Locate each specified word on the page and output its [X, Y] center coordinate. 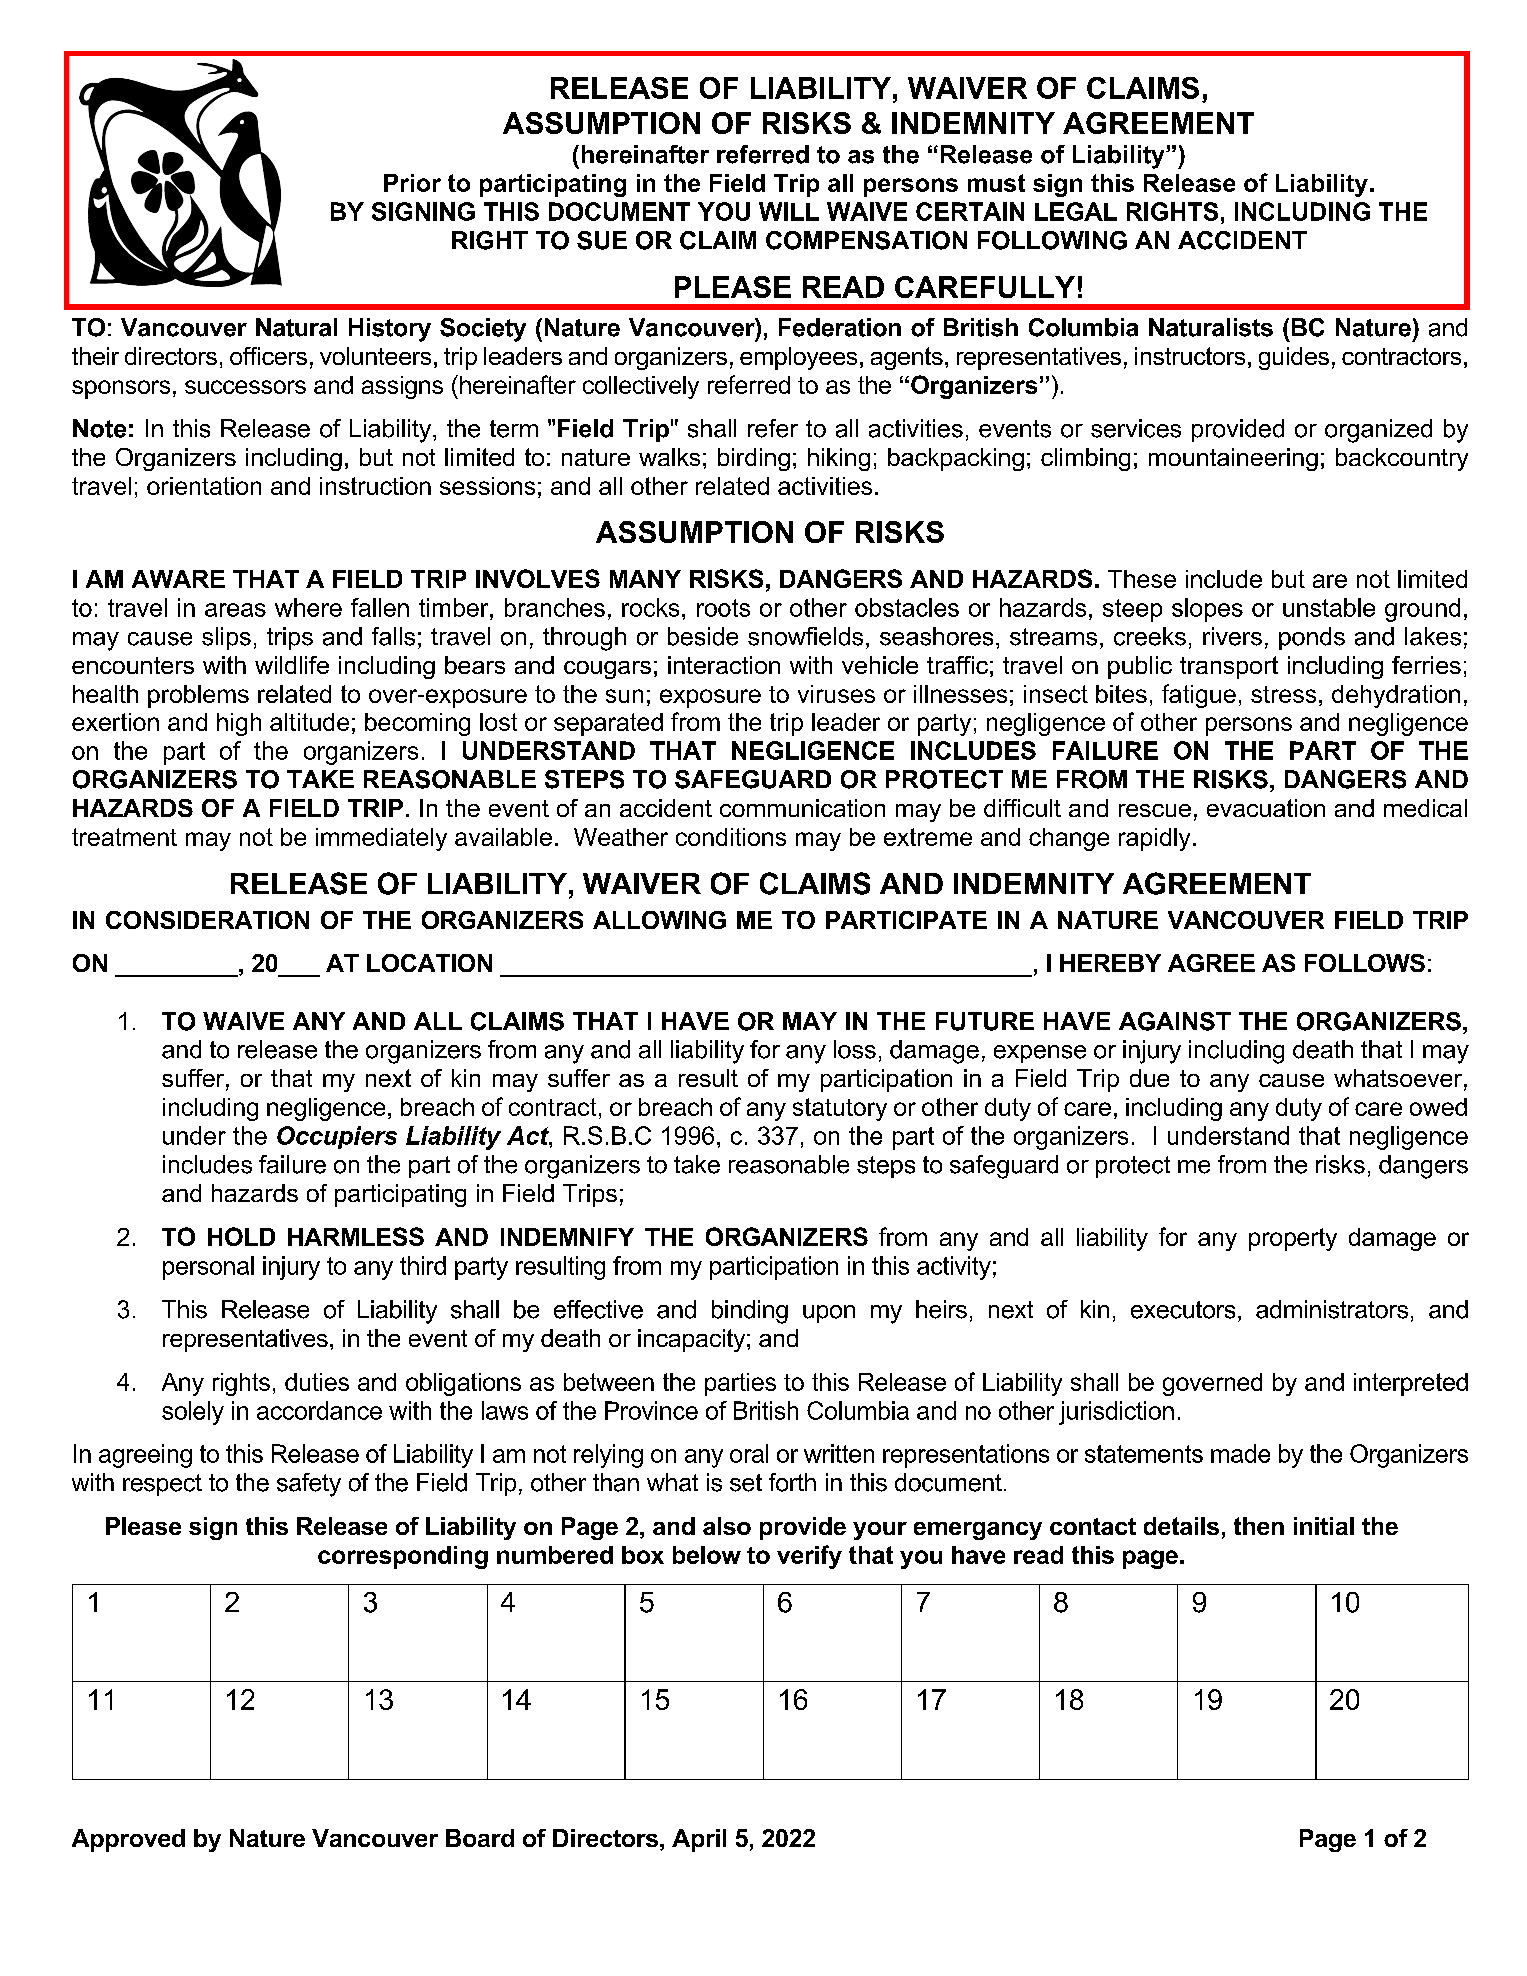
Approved [128, 1840]
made [1240, 1453]
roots [723, 608]
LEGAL [1076, 211]
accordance [319, 1410]
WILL [789, 211]
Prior [412, 183]
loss [855, 1049]
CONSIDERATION [207, 920]
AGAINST [1175, 1021]
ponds [1312, 638]
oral [749, 1453]
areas [235, 610]
